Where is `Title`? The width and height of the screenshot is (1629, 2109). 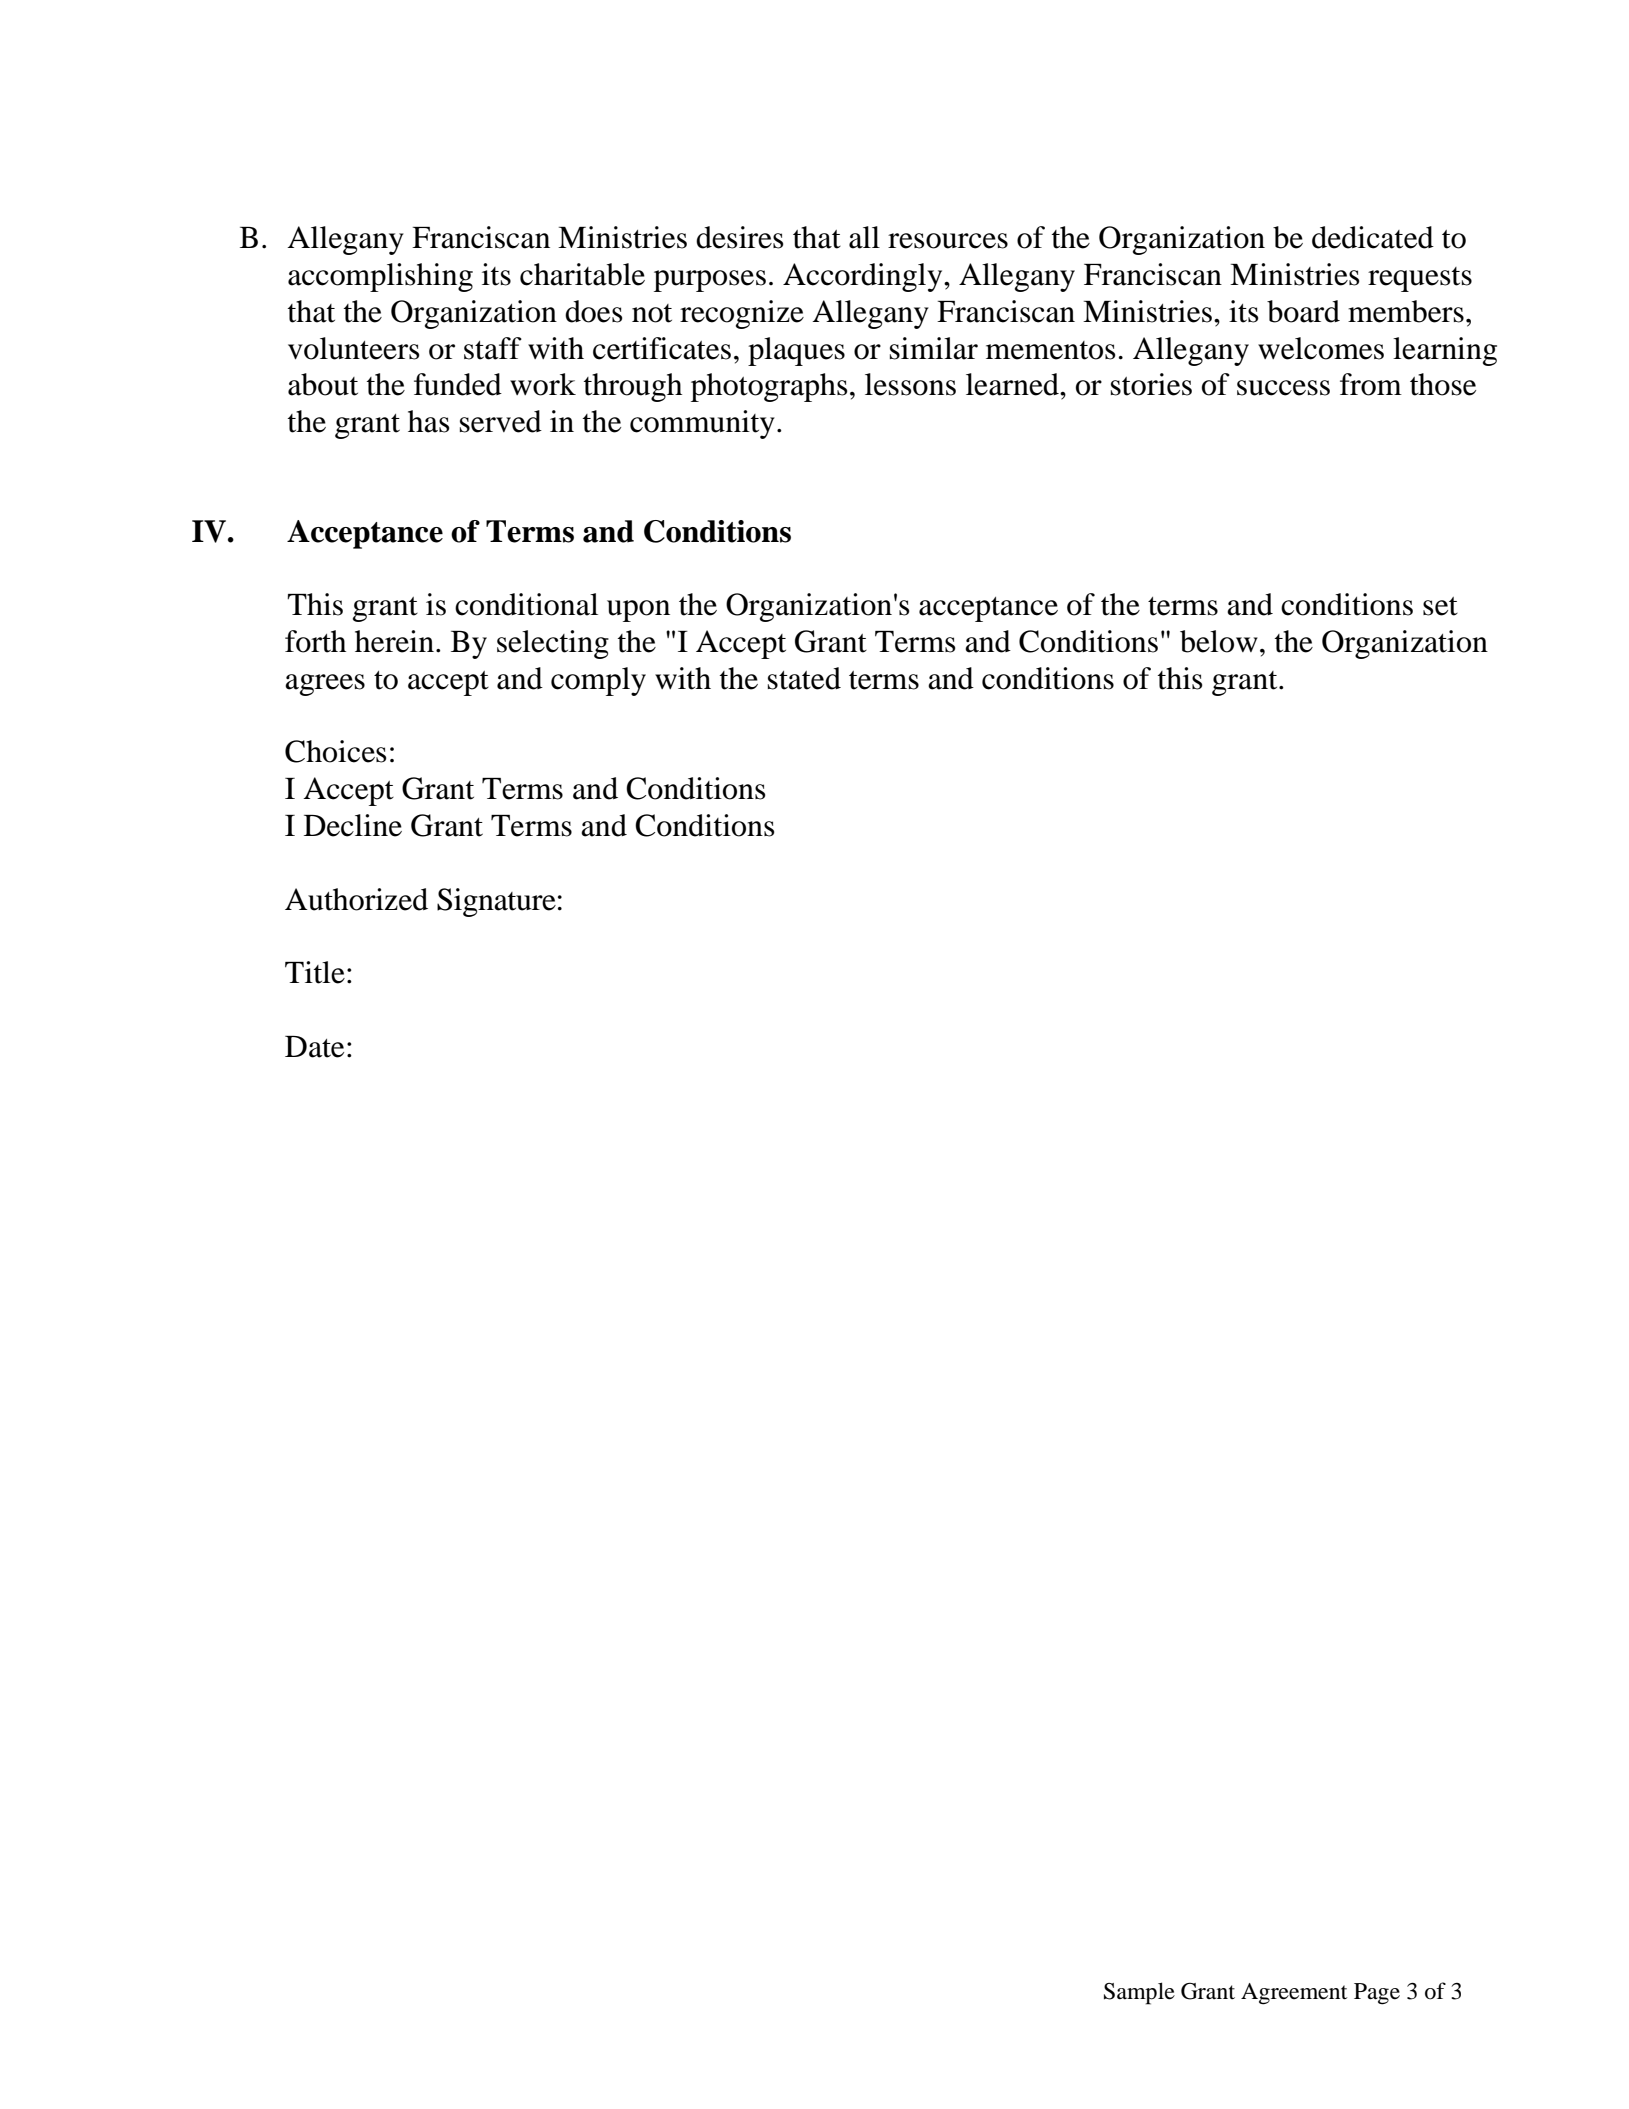
Title is located at coordinates (315, 972).
